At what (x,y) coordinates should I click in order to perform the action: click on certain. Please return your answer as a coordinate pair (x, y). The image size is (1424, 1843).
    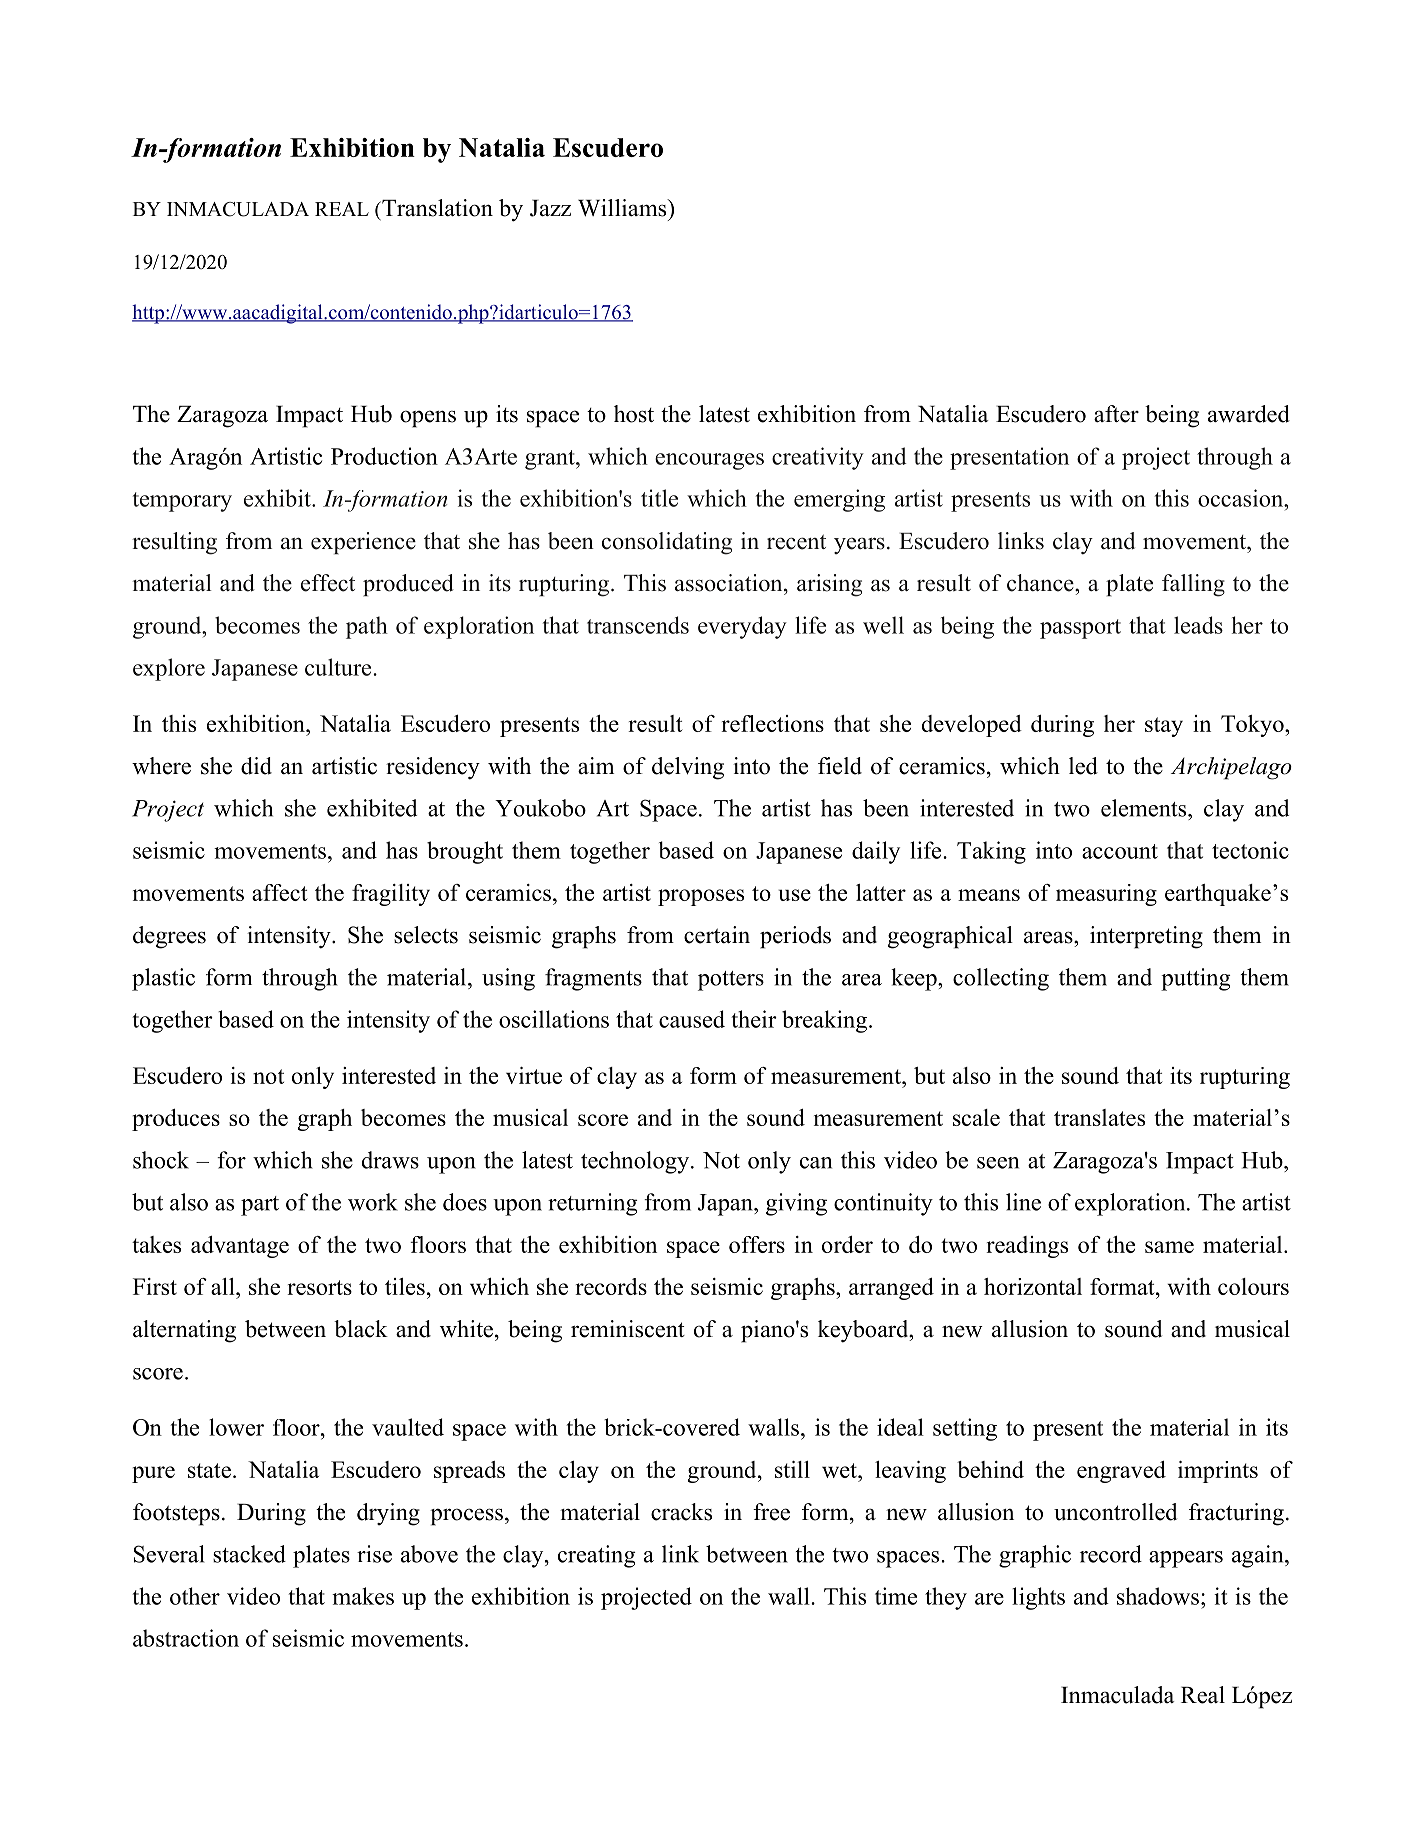
    Looking at the image, I should click on (717, 935).
